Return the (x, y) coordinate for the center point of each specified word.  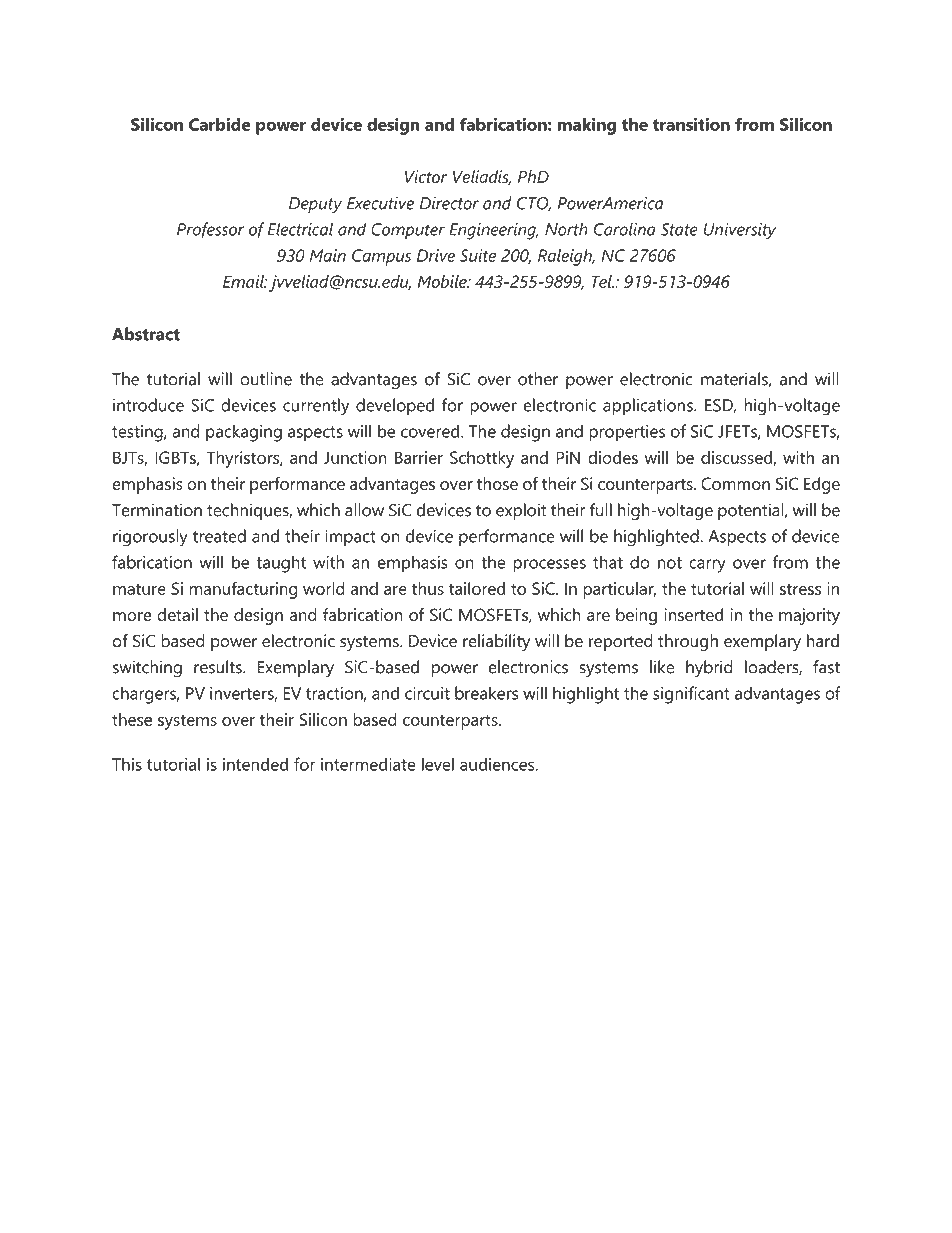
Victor (426, 176)
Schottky (482, 459)
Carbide (220, 124)
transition (691, 124)
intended (255, 764)
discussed (737, 458)
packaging (244, 433)
